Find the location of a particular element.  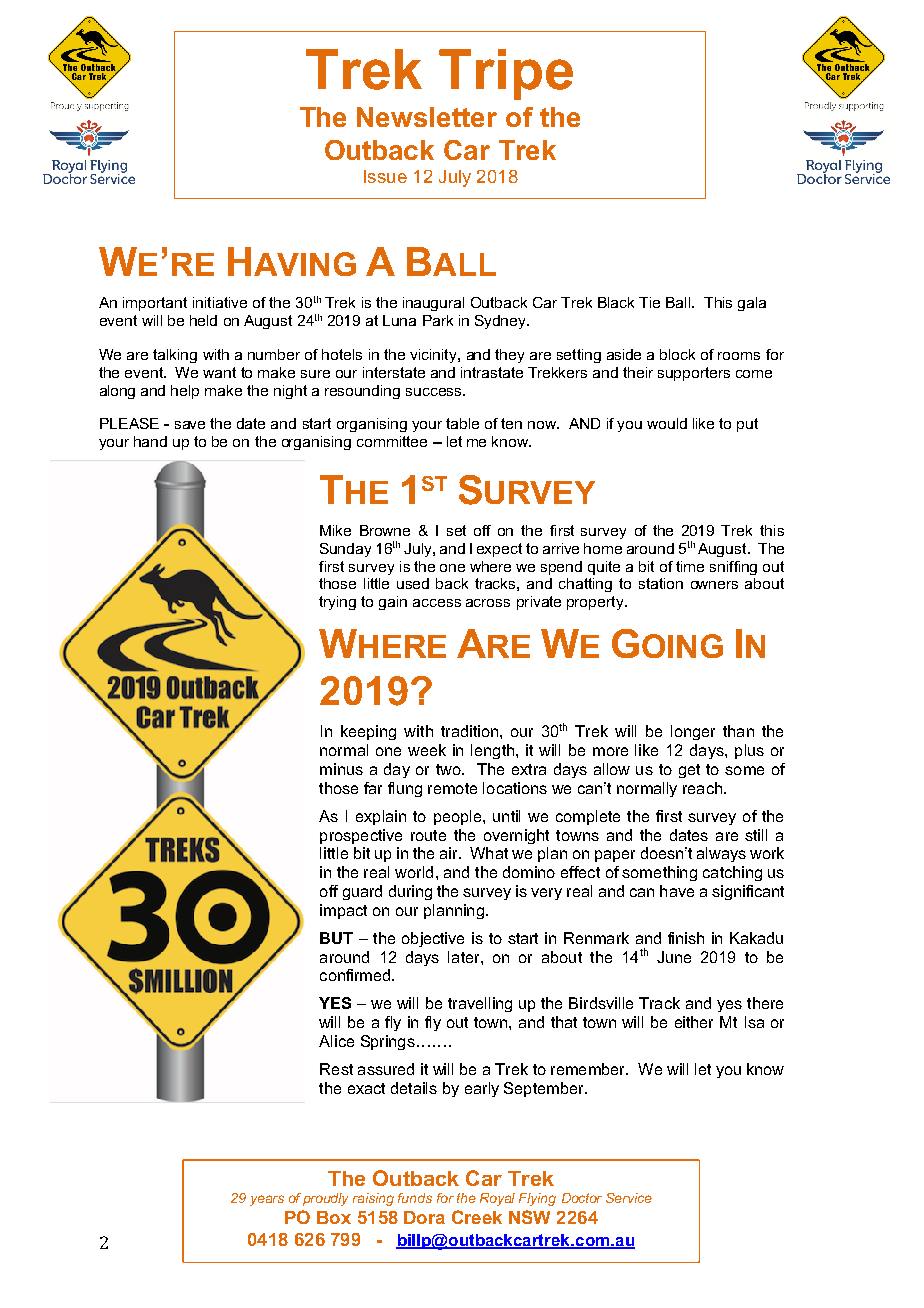

Issue is located at coordinates (385, 176).
